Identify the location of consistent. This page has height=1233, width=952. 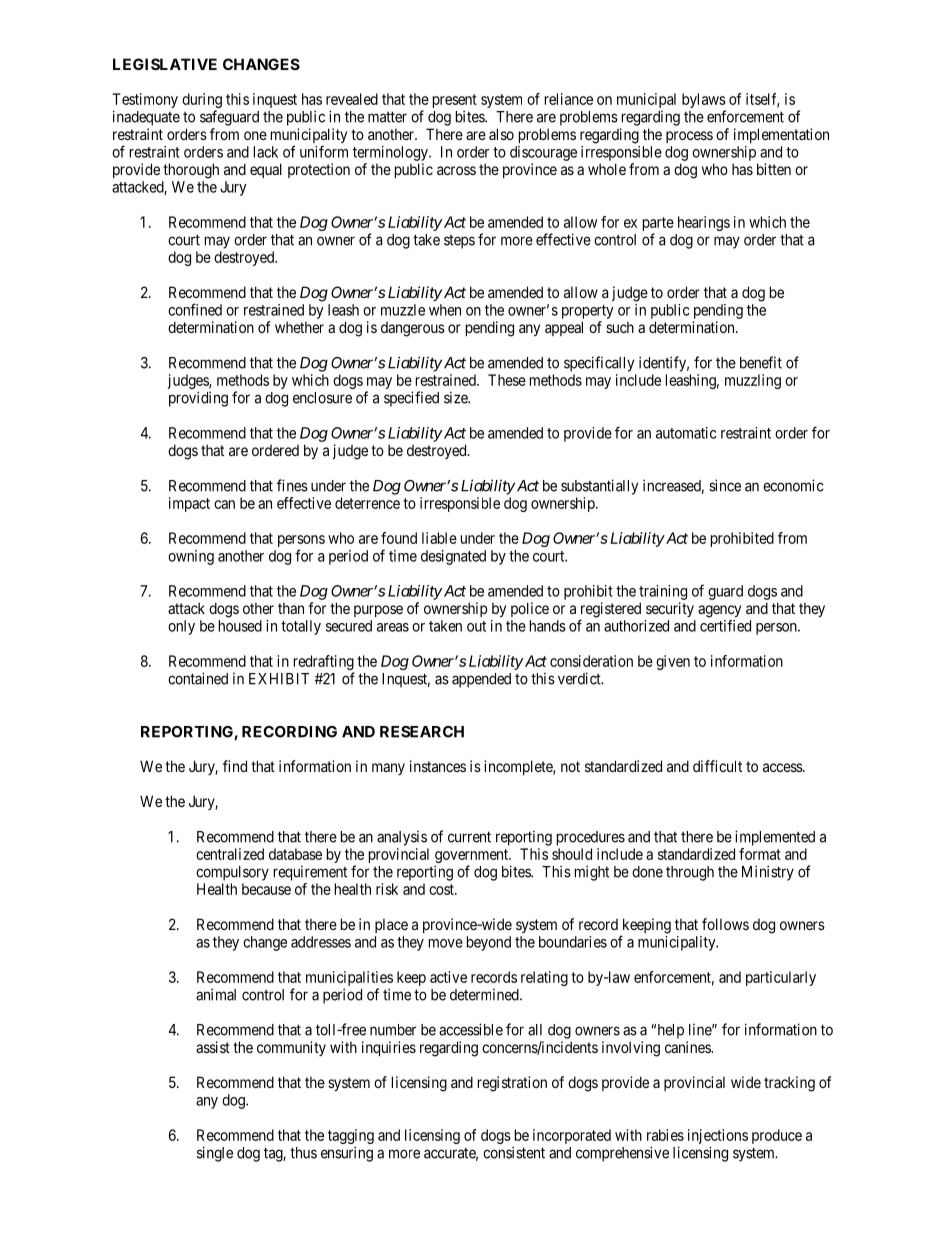
(514, 1152).
